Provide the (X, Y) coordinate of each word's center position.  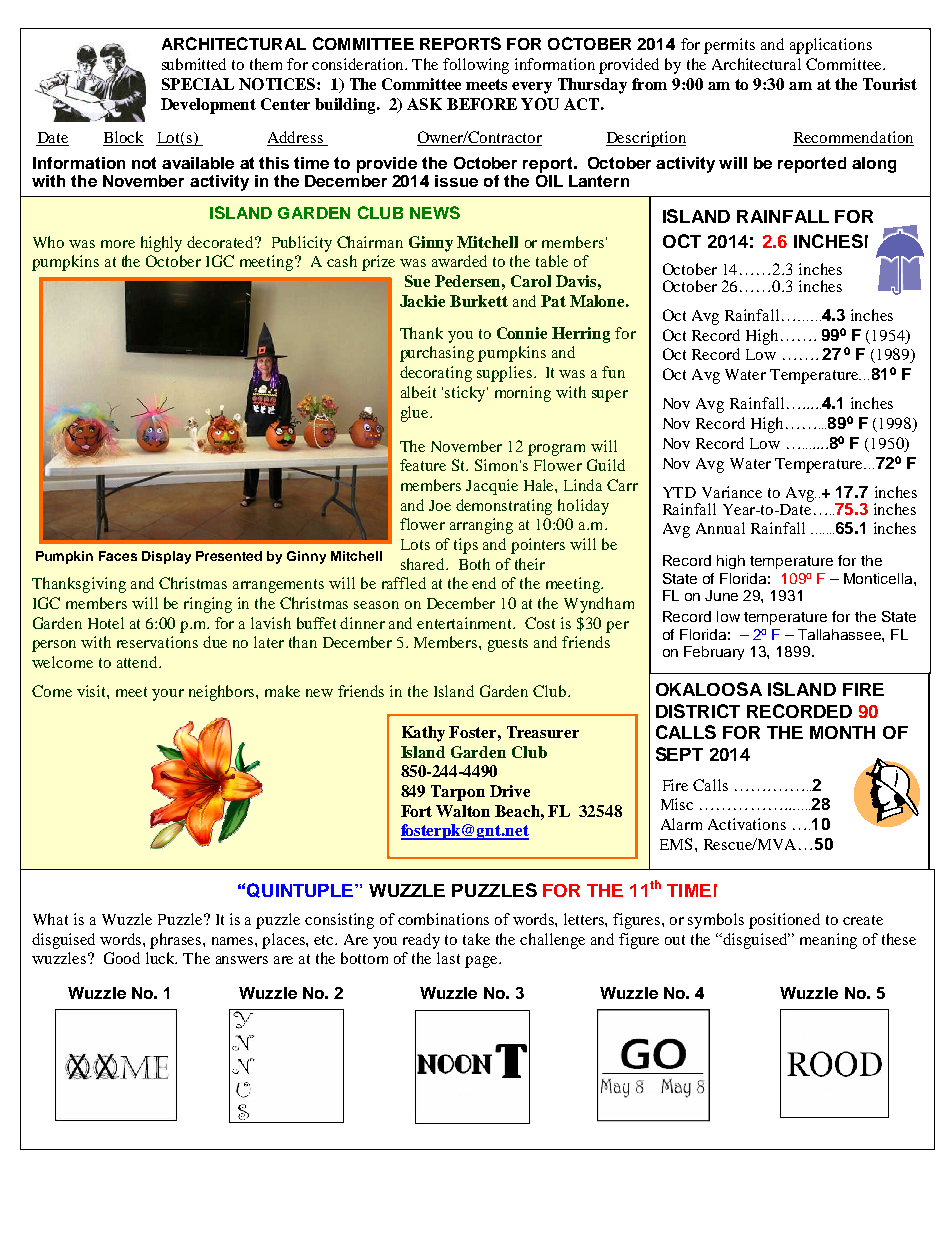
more (118, 244)
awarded (459, 261)
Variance (732, 492)
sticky (466, 394)
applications (831, 46)
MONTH (842, 732)
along (874, 165)
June (721, 595)
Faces (118, 556)
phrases (177, 941)
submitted (194, 64)
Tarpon (458, 793)
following (476, 66)
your (168, 695)
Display (166, 557)
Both (474, 564)
